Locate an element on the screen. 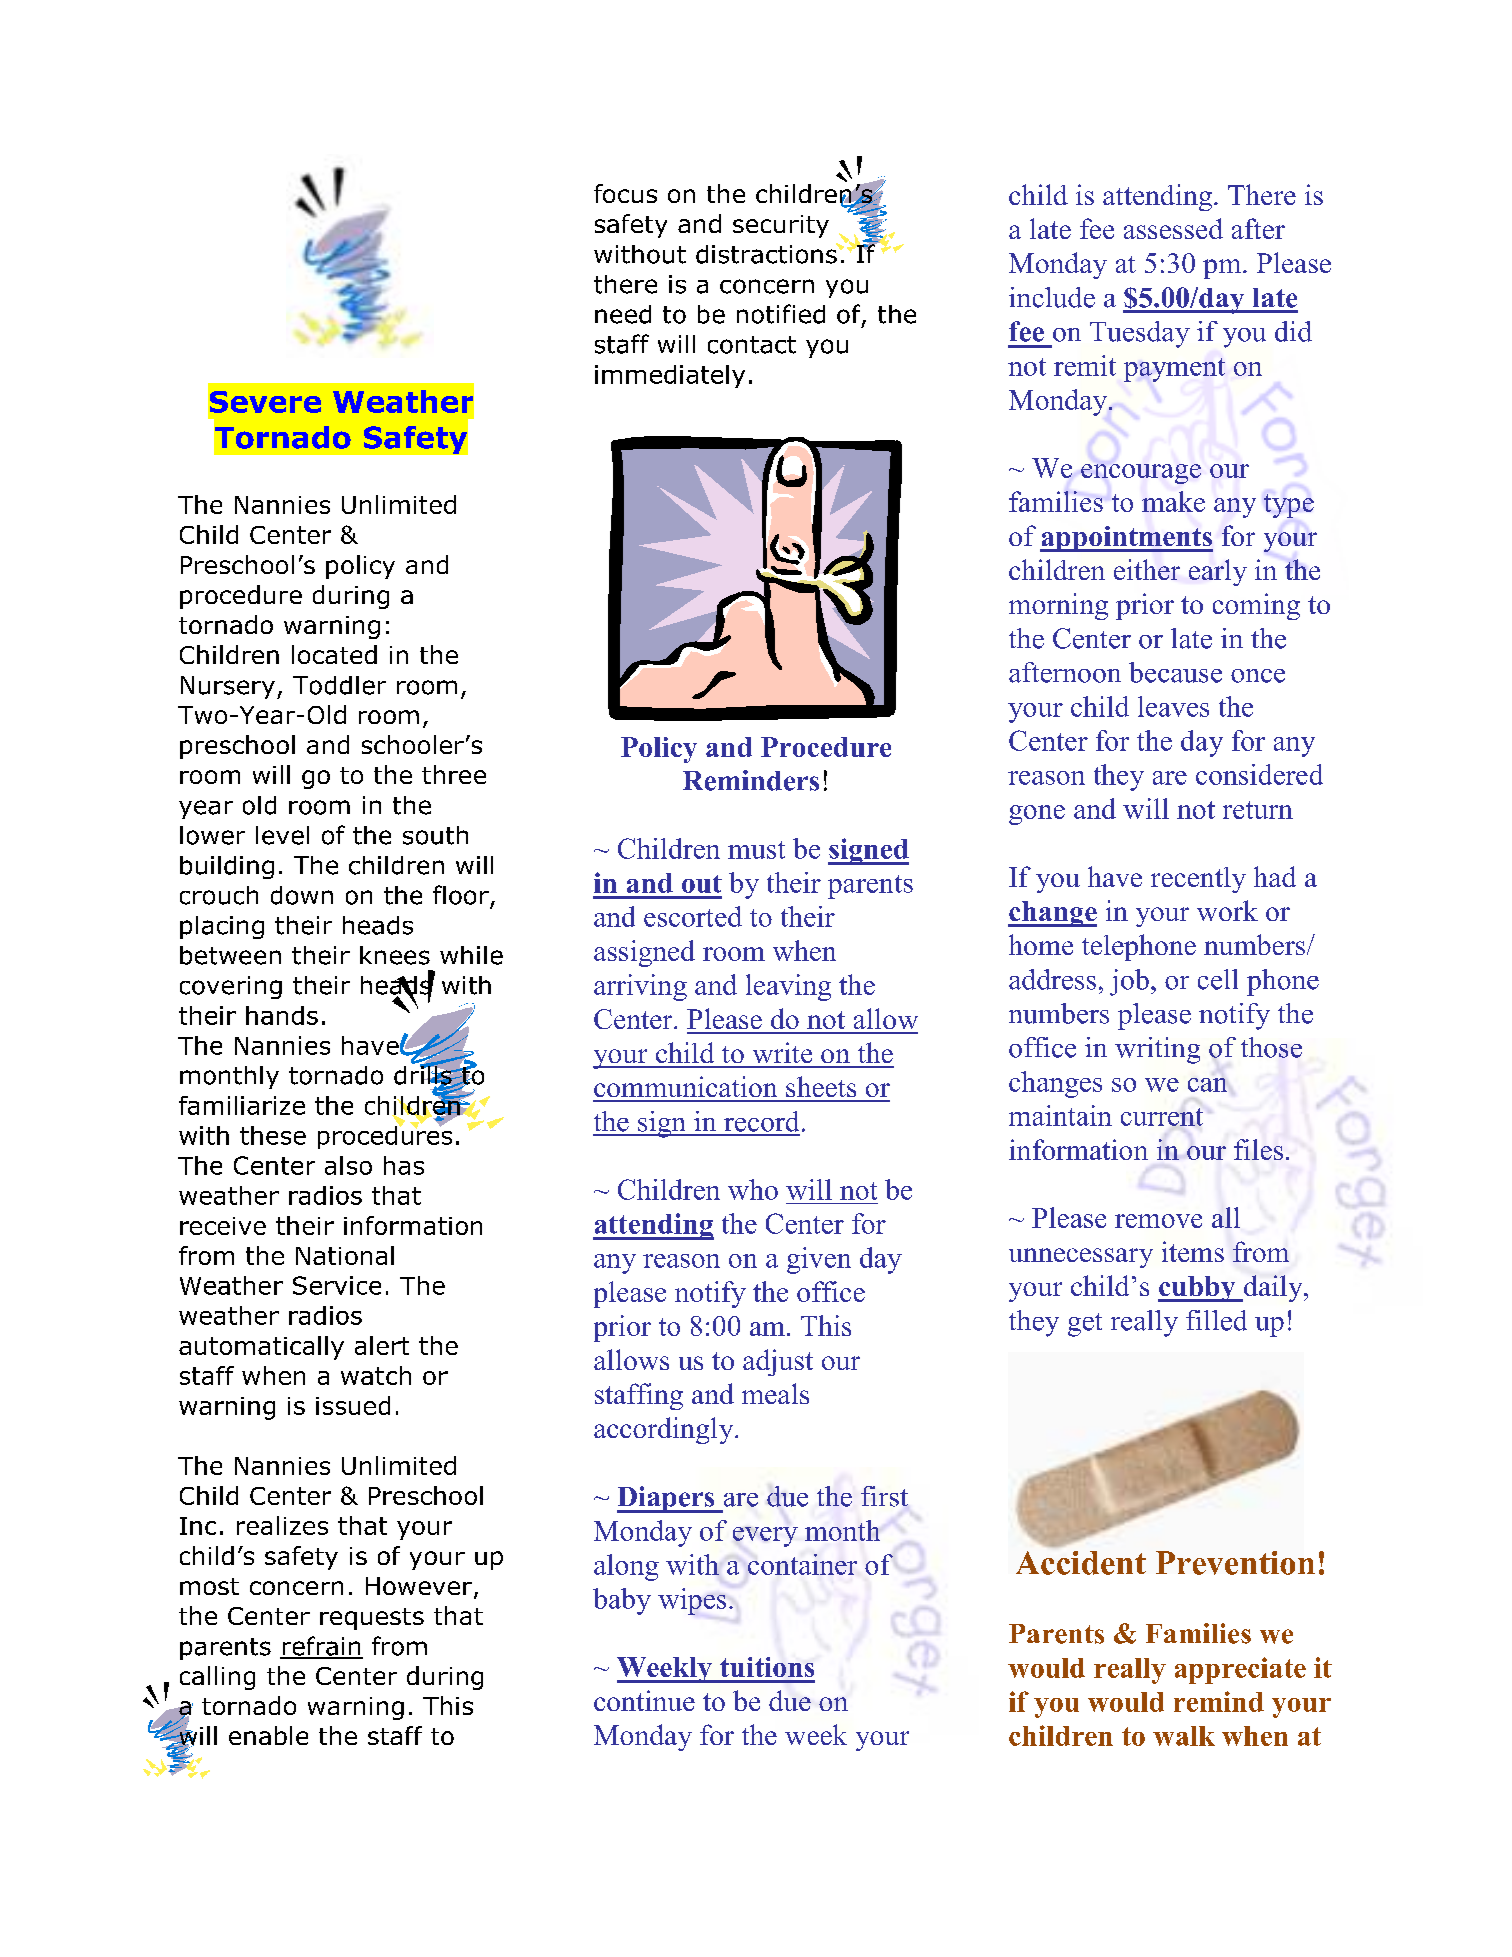  remove is located at coordinates (1158, 1221).
